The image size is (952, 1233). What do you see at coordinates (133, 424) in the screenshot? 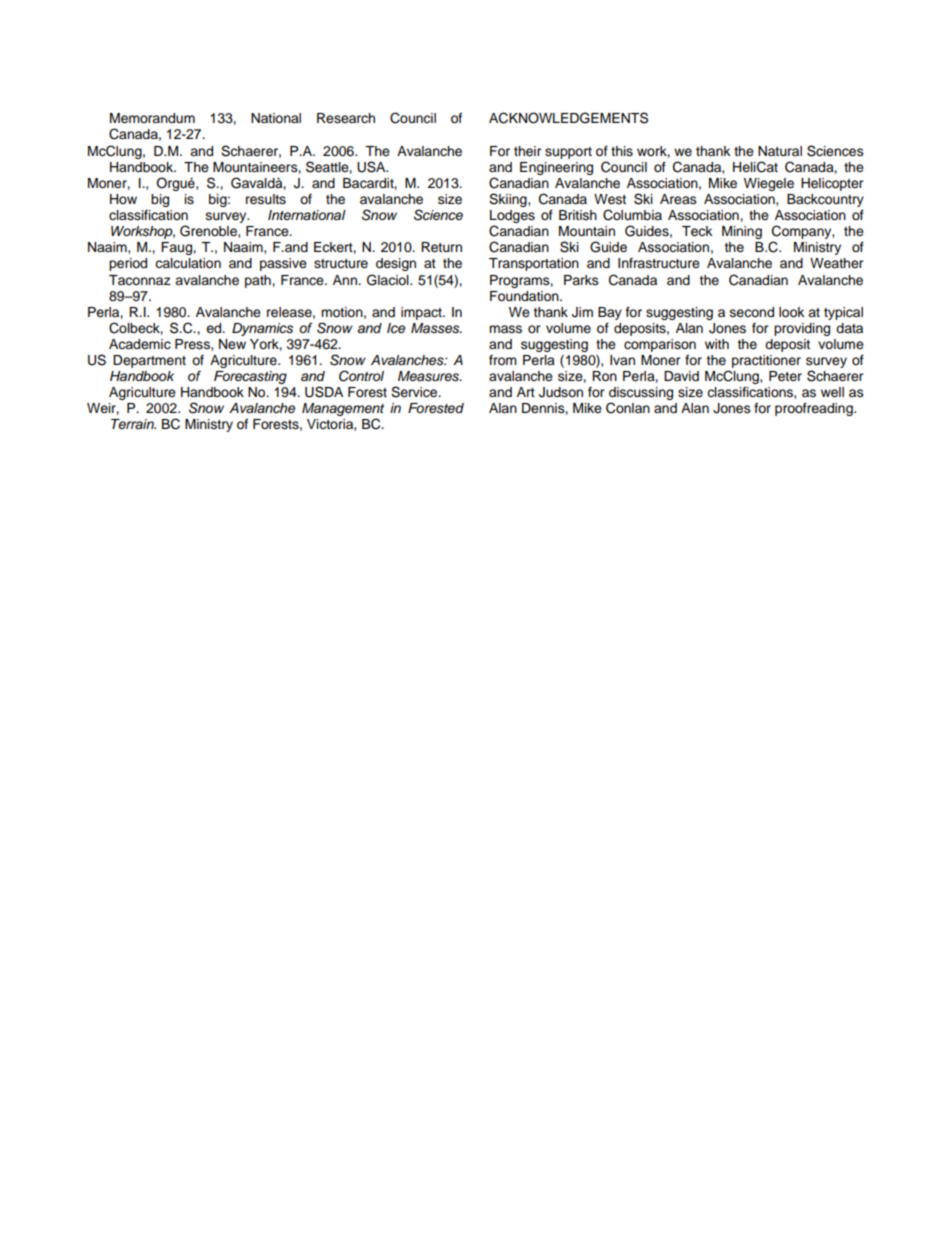
I see `Terrain` at bounding box center [133, 424].
